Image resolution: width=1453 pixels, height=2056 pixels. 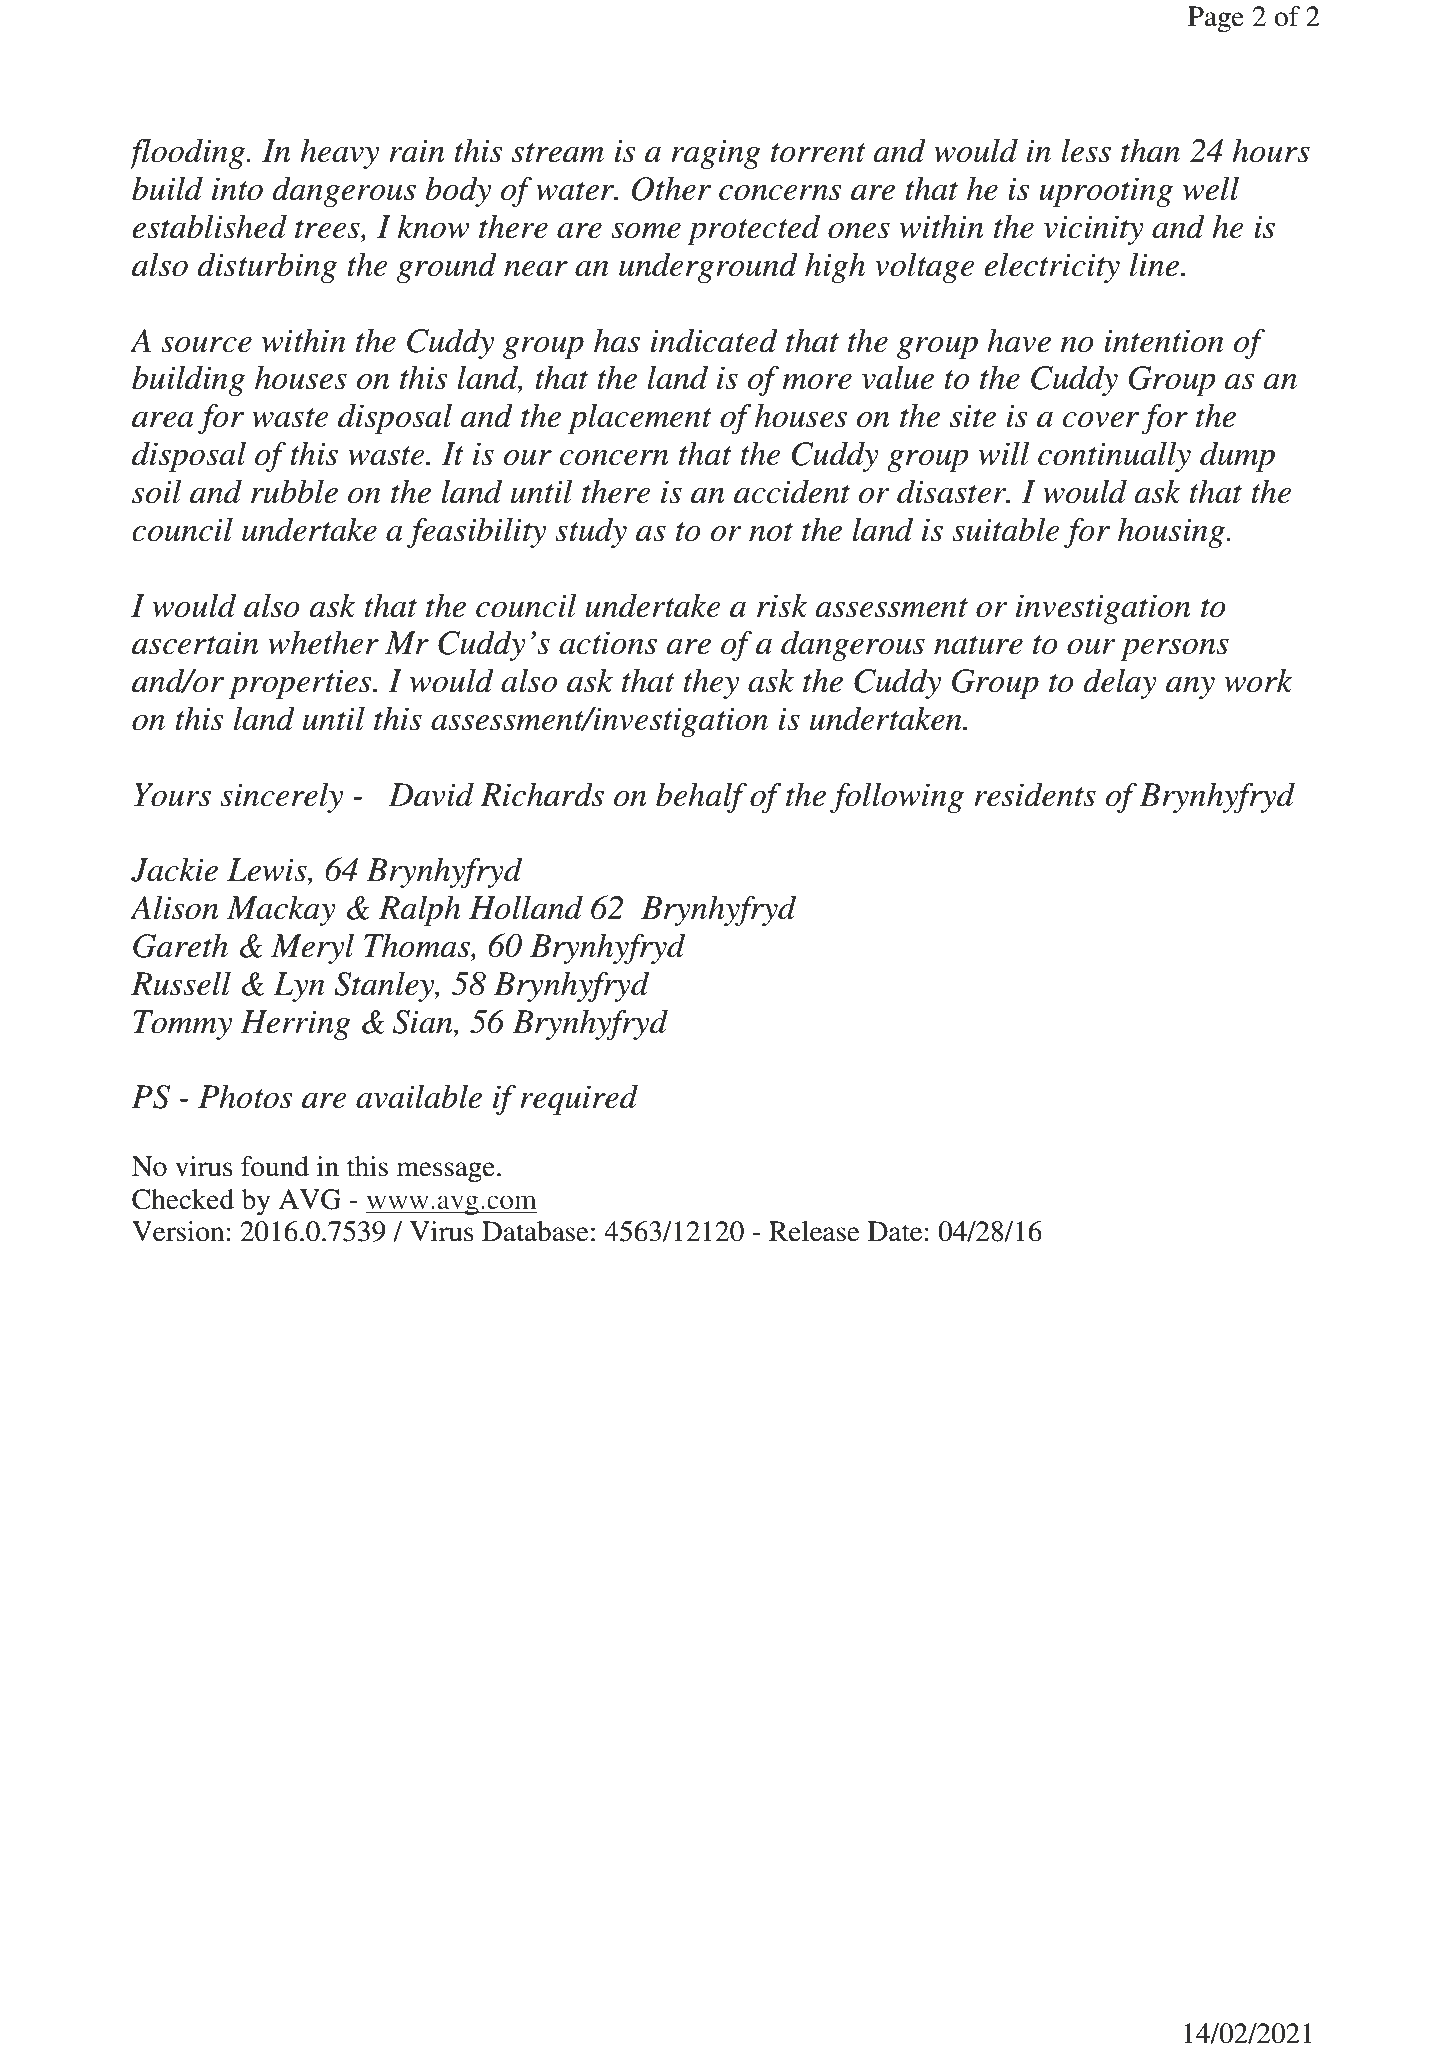 I want to click on not, so click(x=771, y=532).
